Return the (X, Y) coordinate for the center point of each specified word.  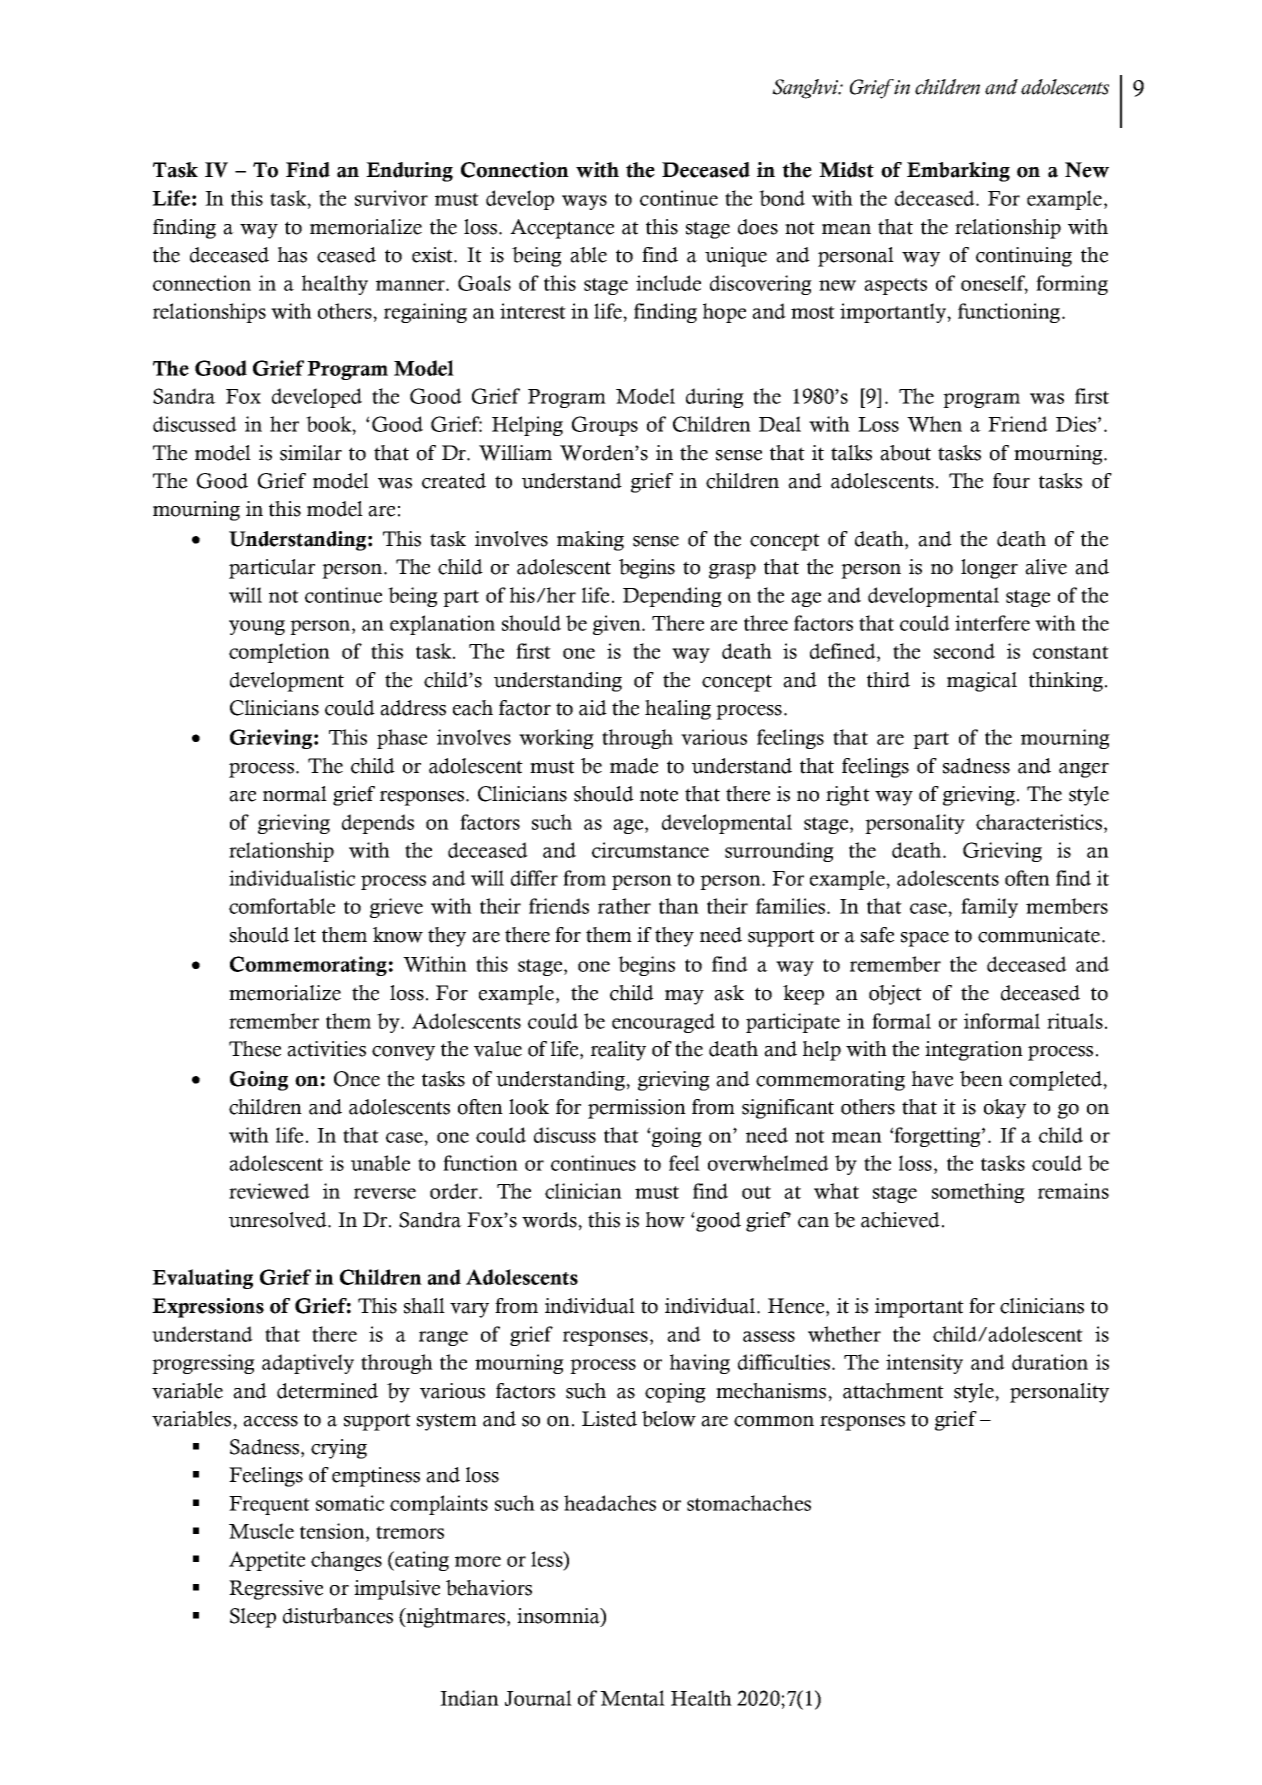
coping (675, 1393)
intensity (924, 1364)
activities (326, 1049)
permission (637, 1109)
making (590, 541)
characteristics (1040, 822)
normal (295, 794)
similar (311, 453)
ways (584, 202)
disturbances (338, 1616)
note (659, 795)
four (1011, 481)
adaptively (308, 1364)
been (981, 1079)
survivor (391, 198)
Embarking (958, 172)
